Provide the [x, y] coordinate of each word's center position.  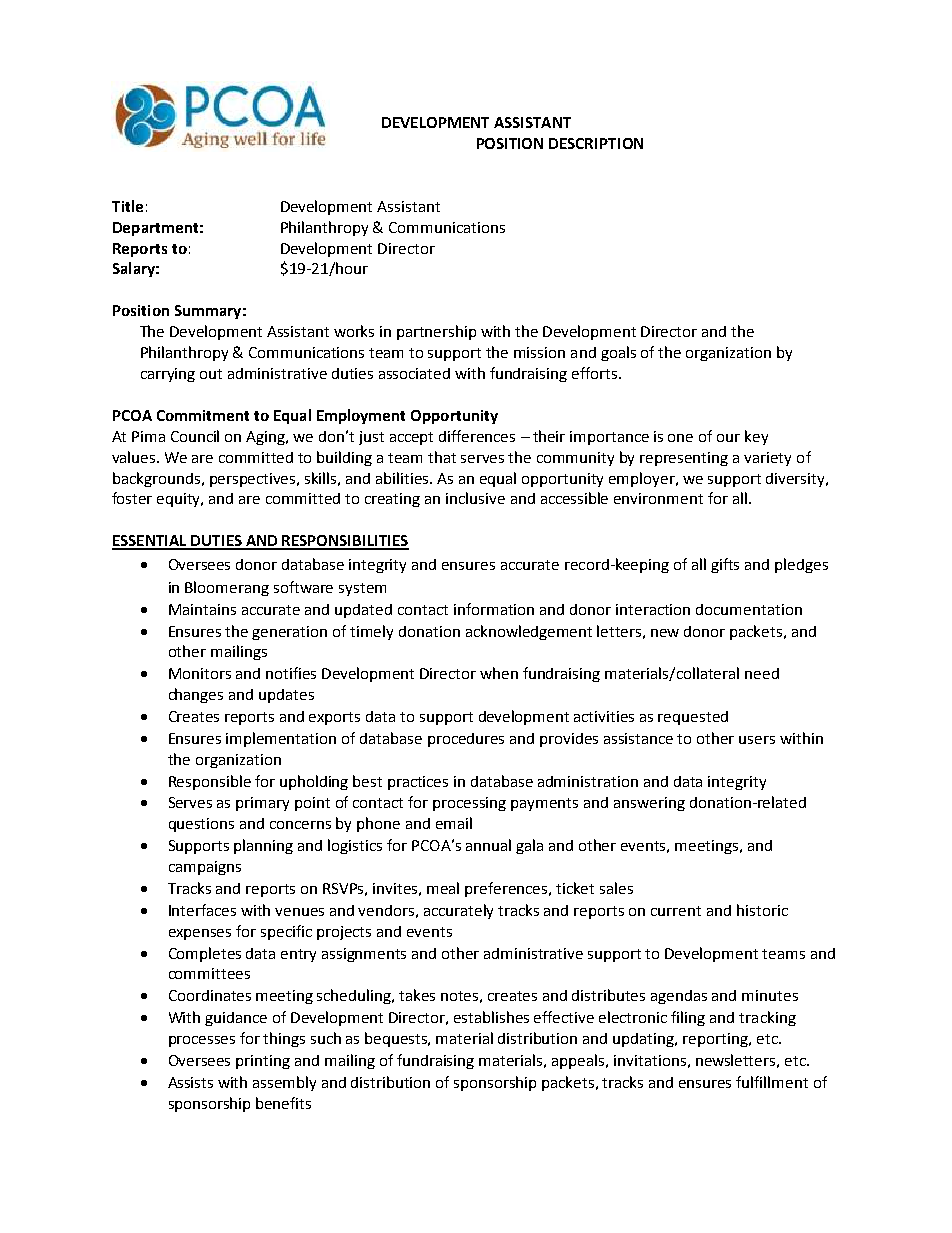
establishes [491, 1017]
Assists [190, 1082]
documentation [749, 609]
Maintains [202, 609]
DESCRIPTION [596, 143]
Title [127, 206]
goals [618, 353]
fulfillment [772, 1082]
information [494, 609]
